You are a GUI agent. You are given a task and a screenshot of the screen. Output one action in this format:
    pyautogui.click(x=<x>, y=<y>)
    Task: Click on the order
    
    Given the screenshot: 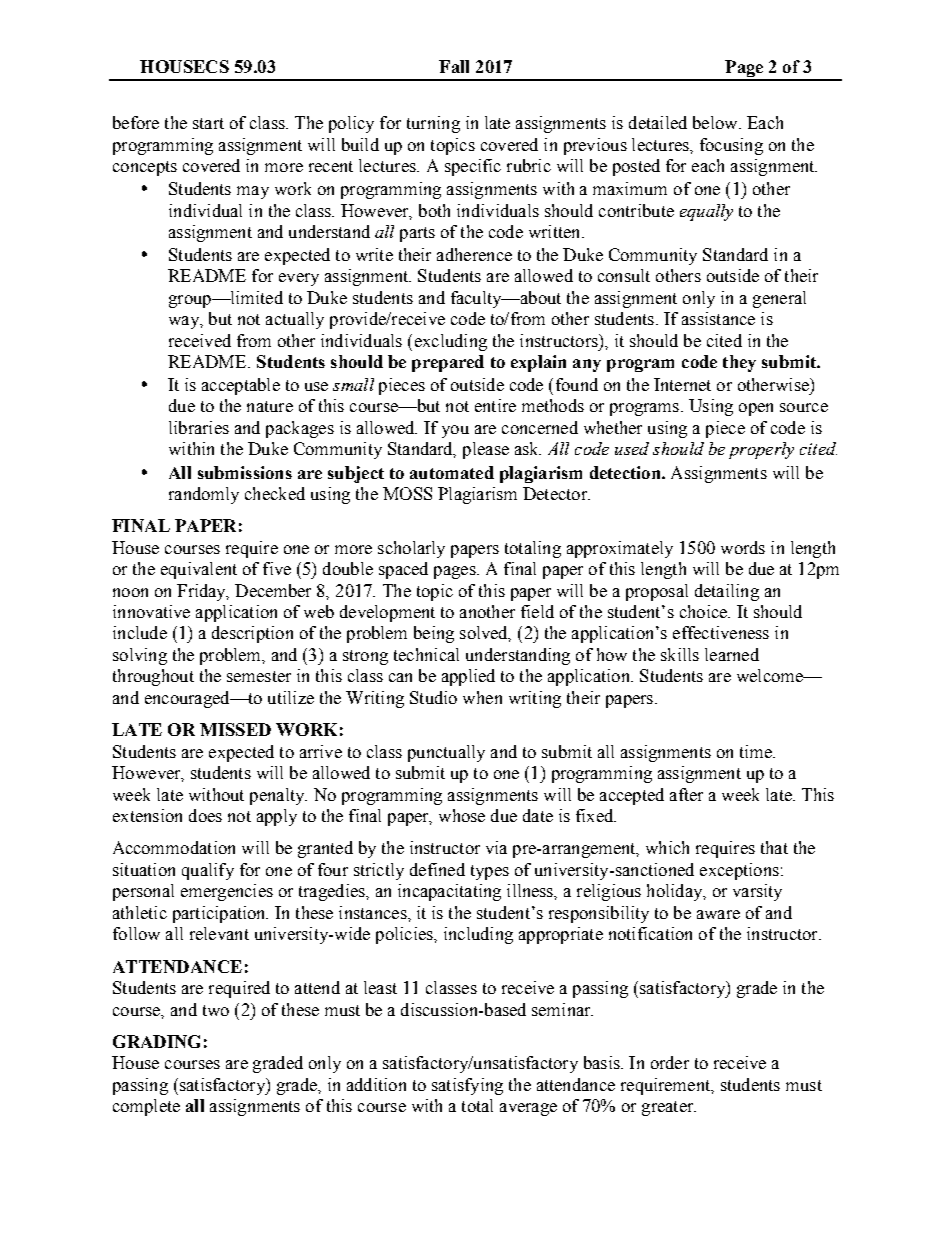 What is the action you would take?
    pyautogui.click(x=670, y=1062)
